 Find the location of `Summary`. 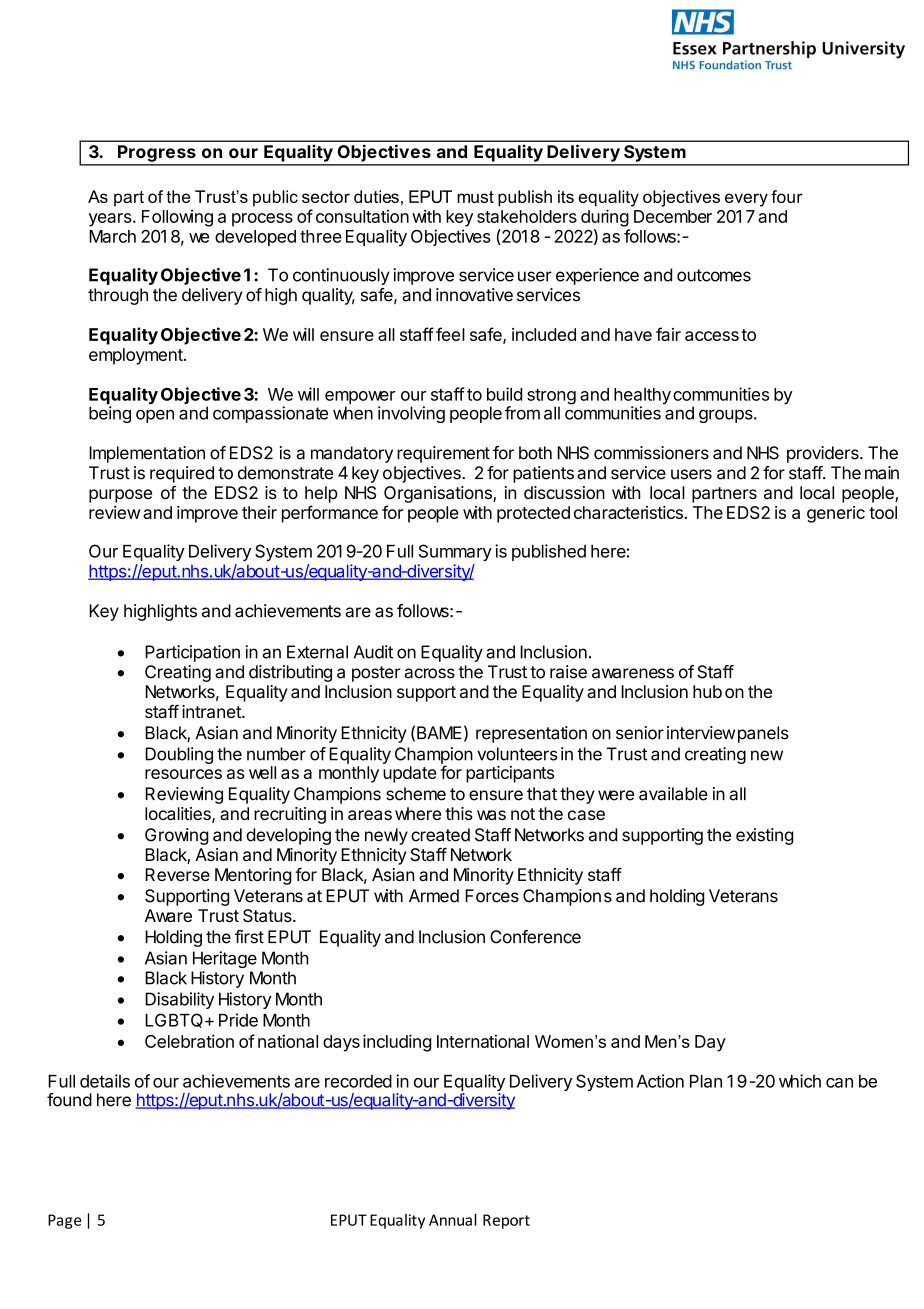

Summary is located at coordinates (455, 552).
